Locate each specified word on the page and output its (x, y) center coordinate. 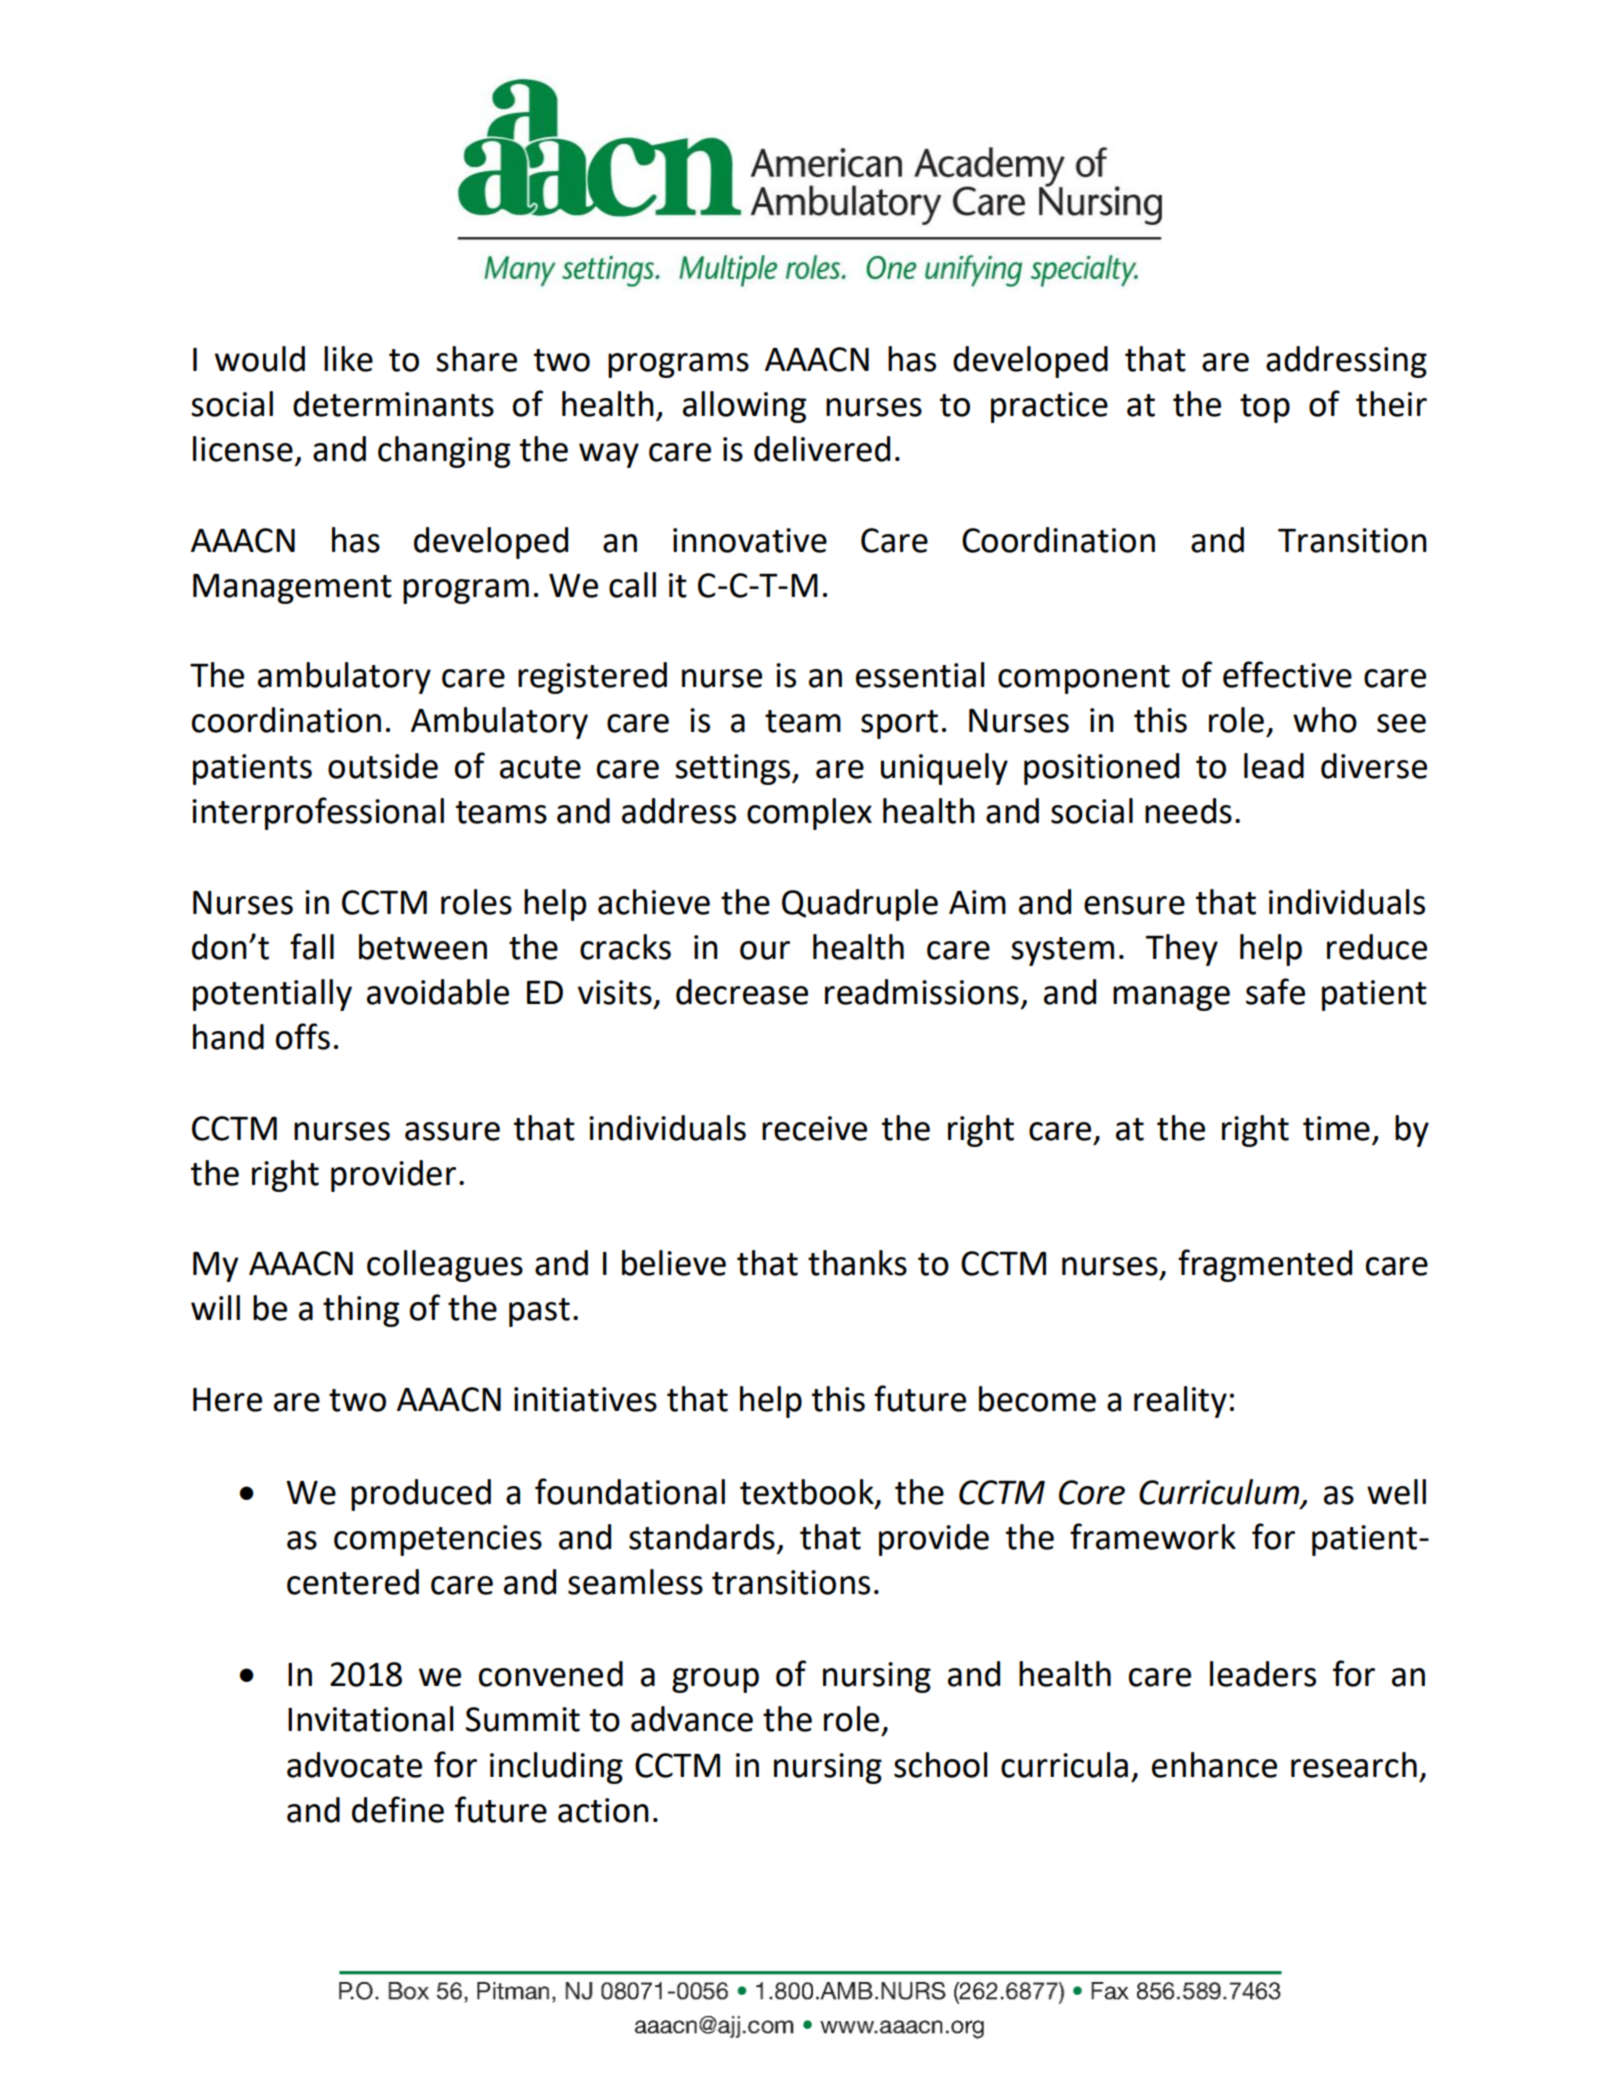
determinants (393, 404)
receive (814, 1128)
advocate (354, 1765)
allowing (744, 407)
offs (303, 1036)
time (1336, 1128)
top (1265, 408)
